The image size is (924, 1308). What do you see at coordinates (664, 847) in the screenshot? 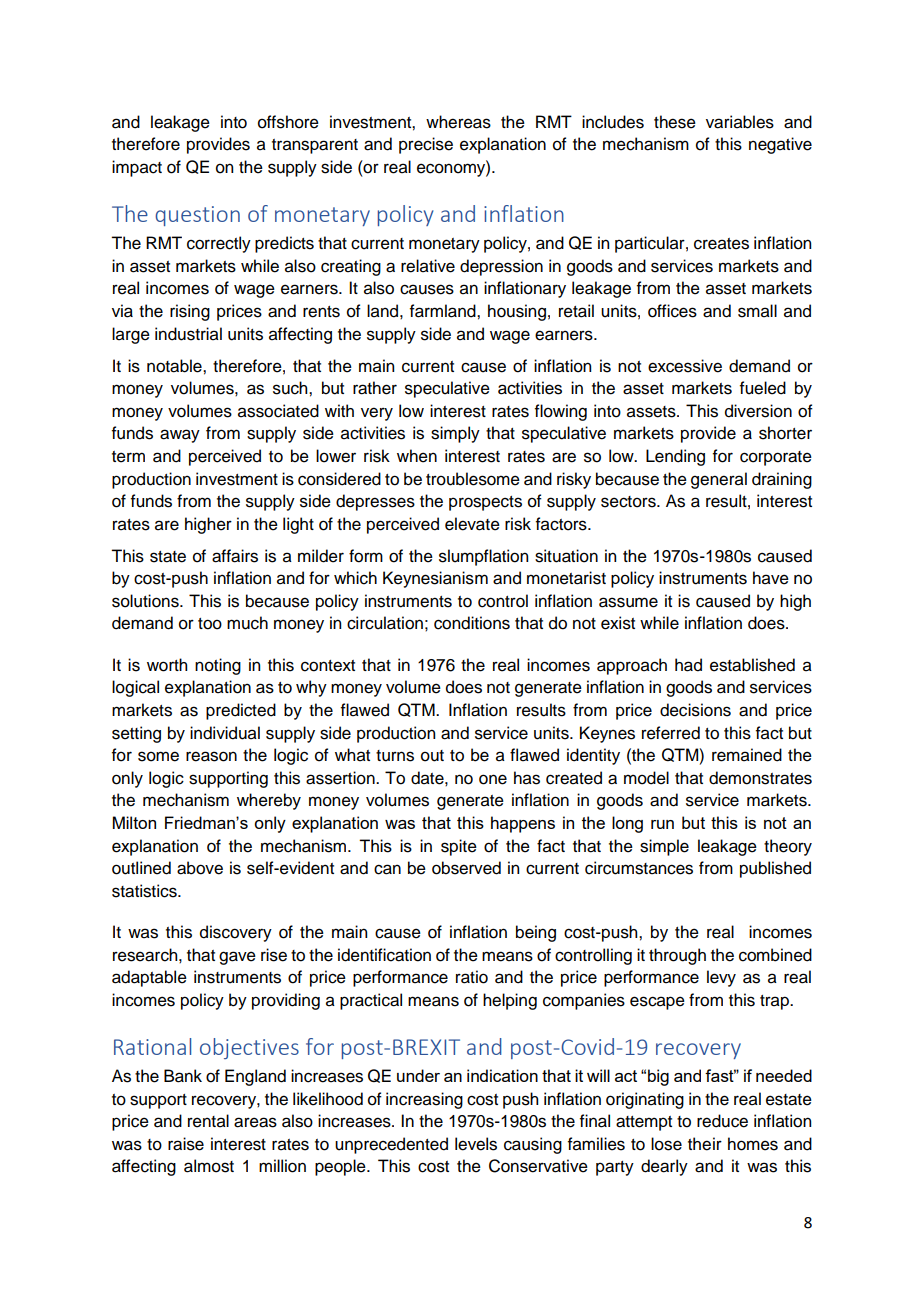
I see `simple` at bounding box center [664, 847].
